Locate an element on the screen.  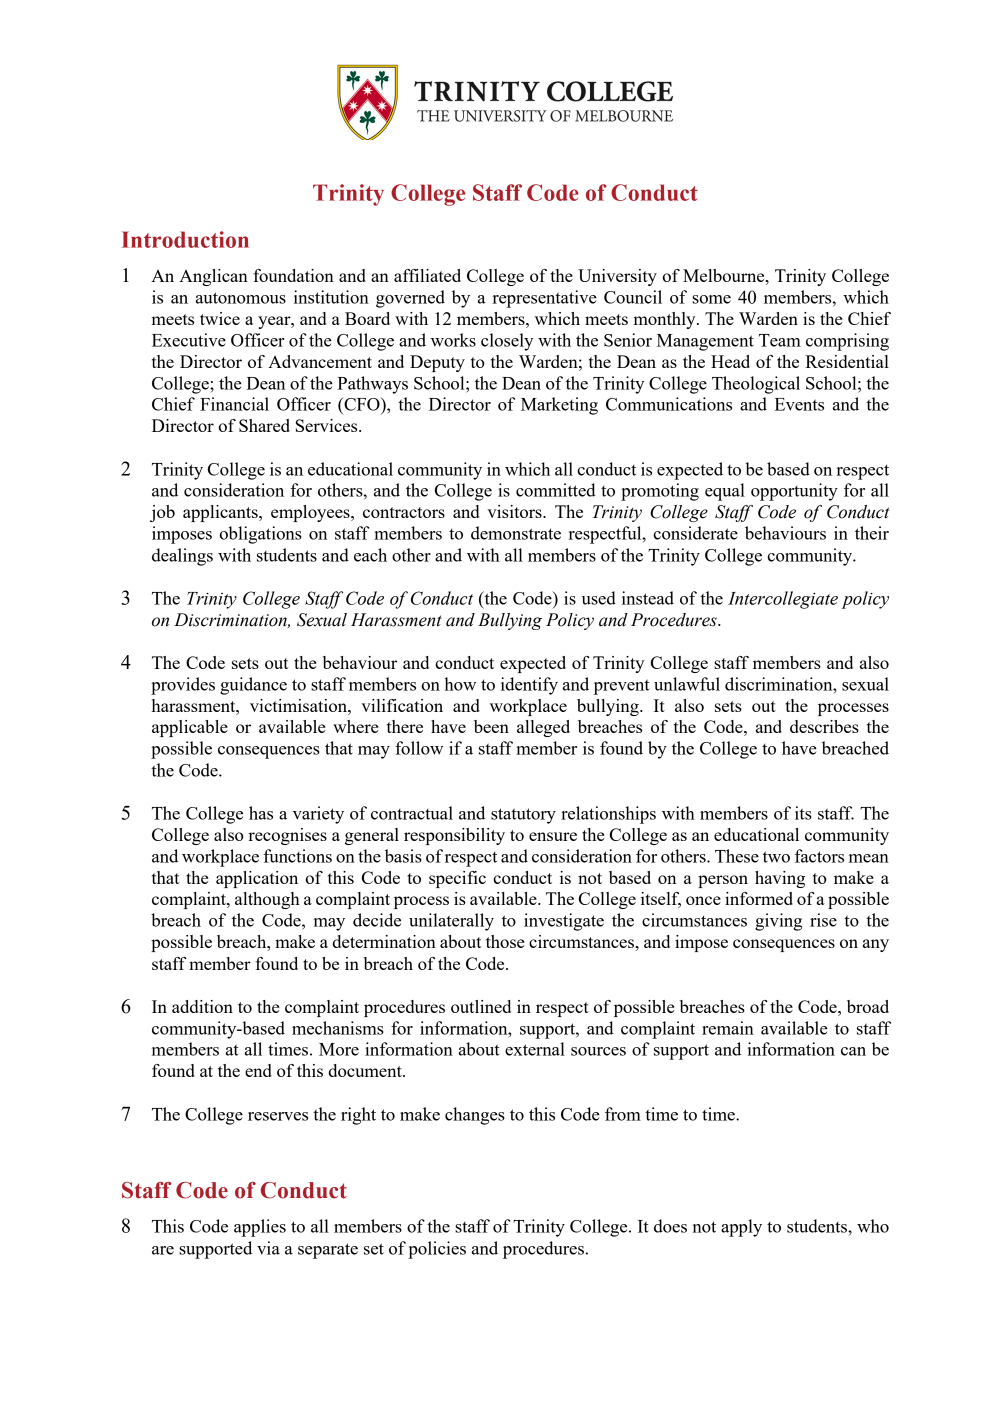
applies is located at coordinates (260, 1228).
